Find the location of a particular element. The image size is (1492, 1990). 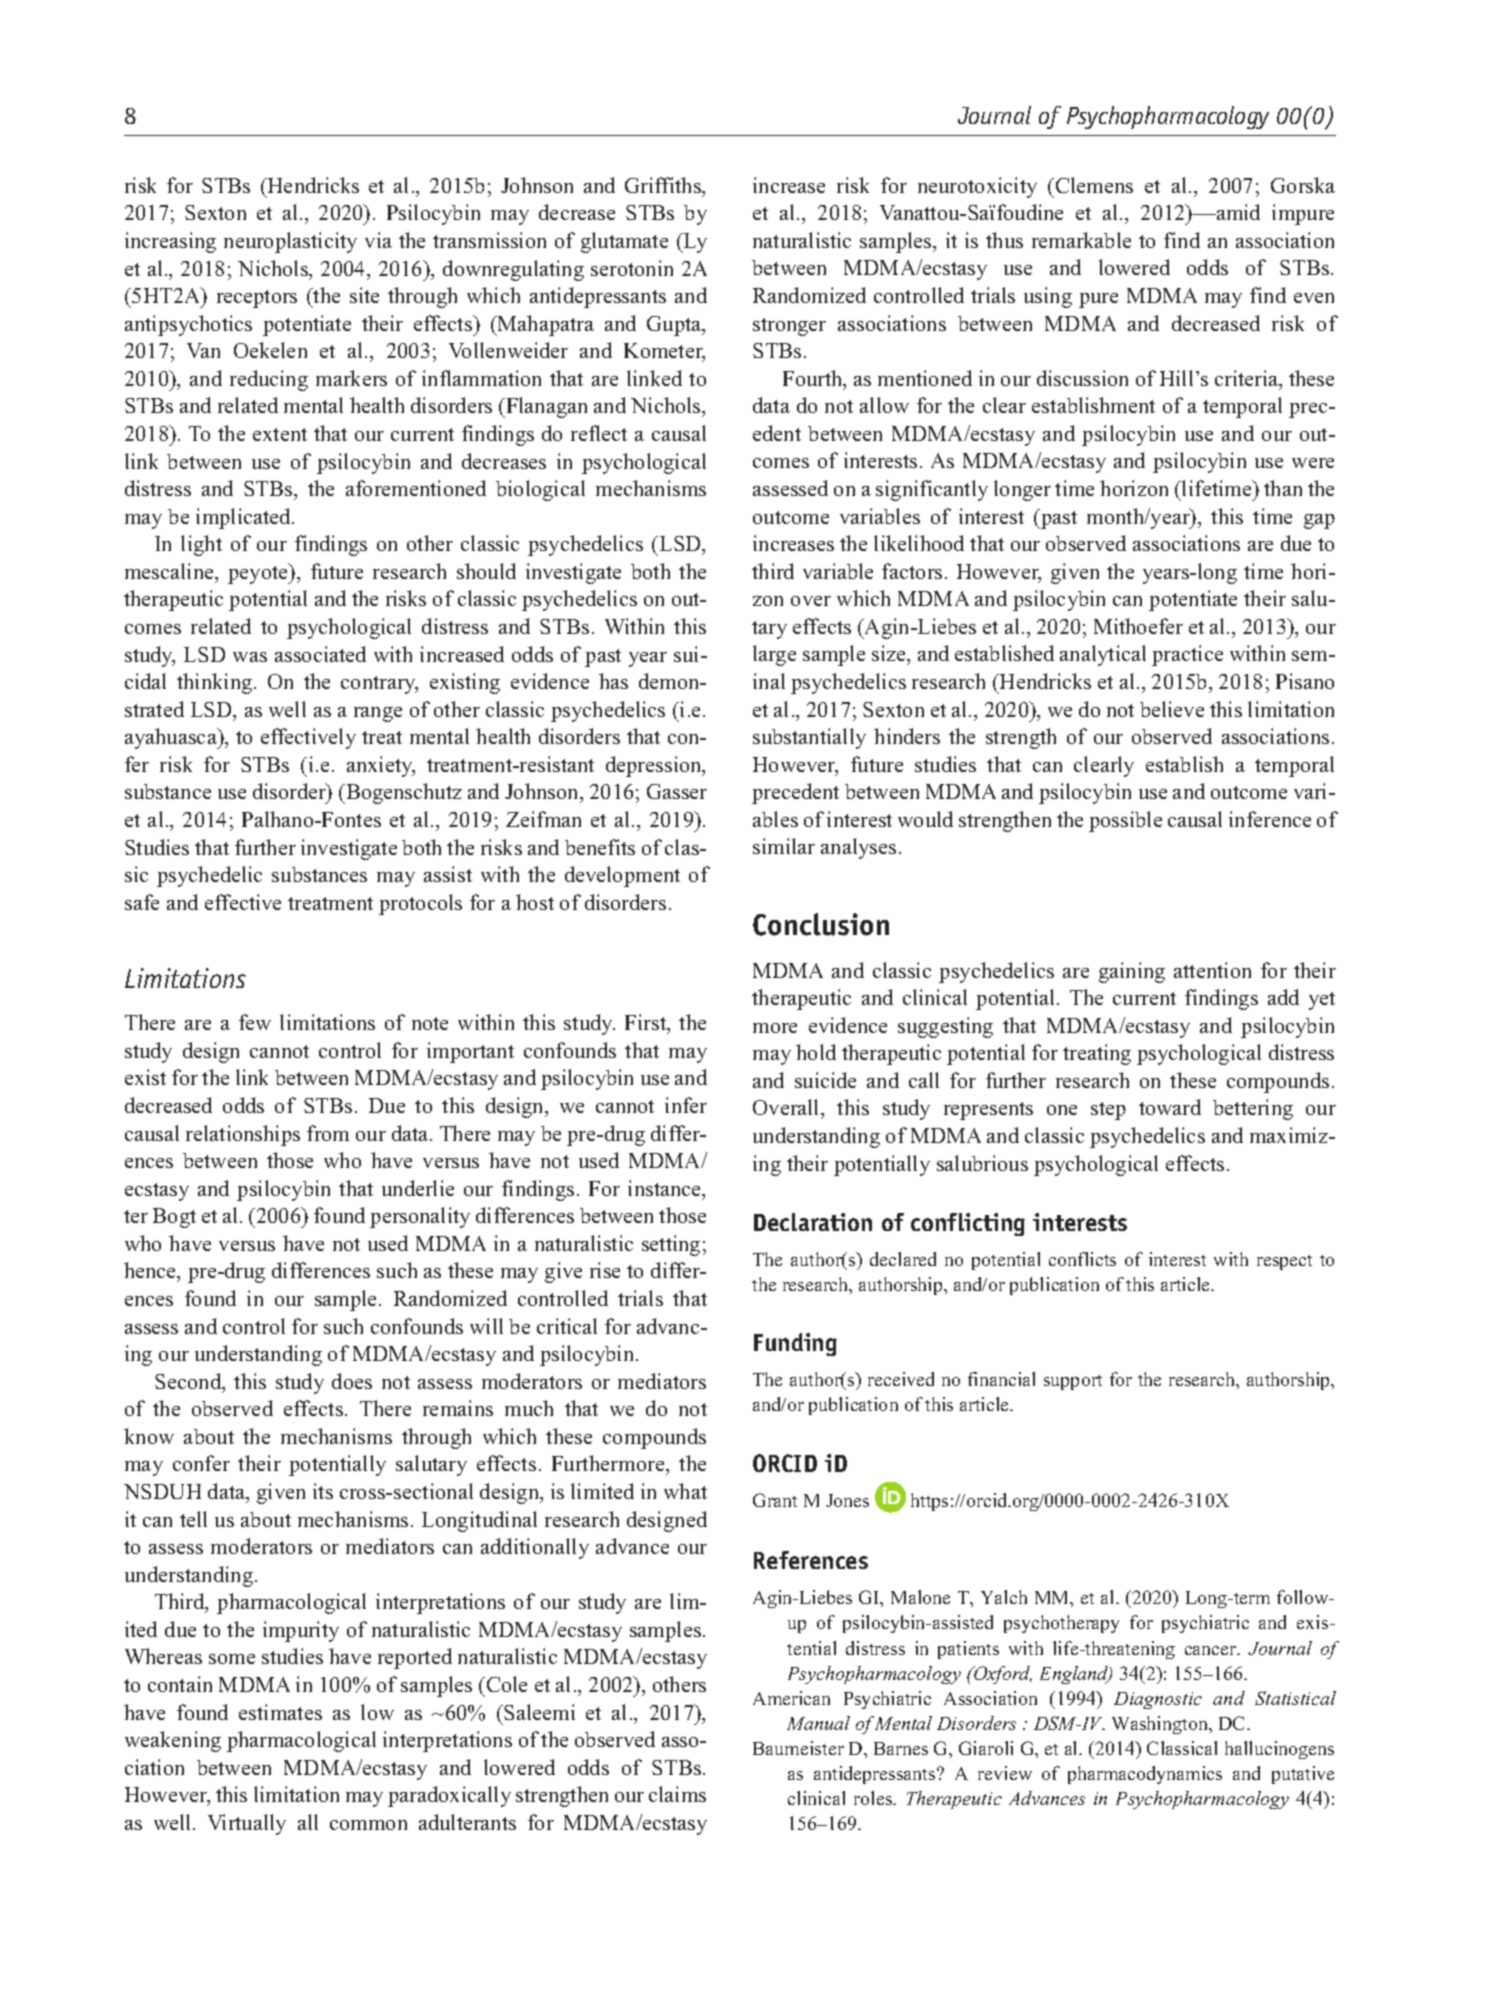

Virtually is located at coordinates (247, 1824).
